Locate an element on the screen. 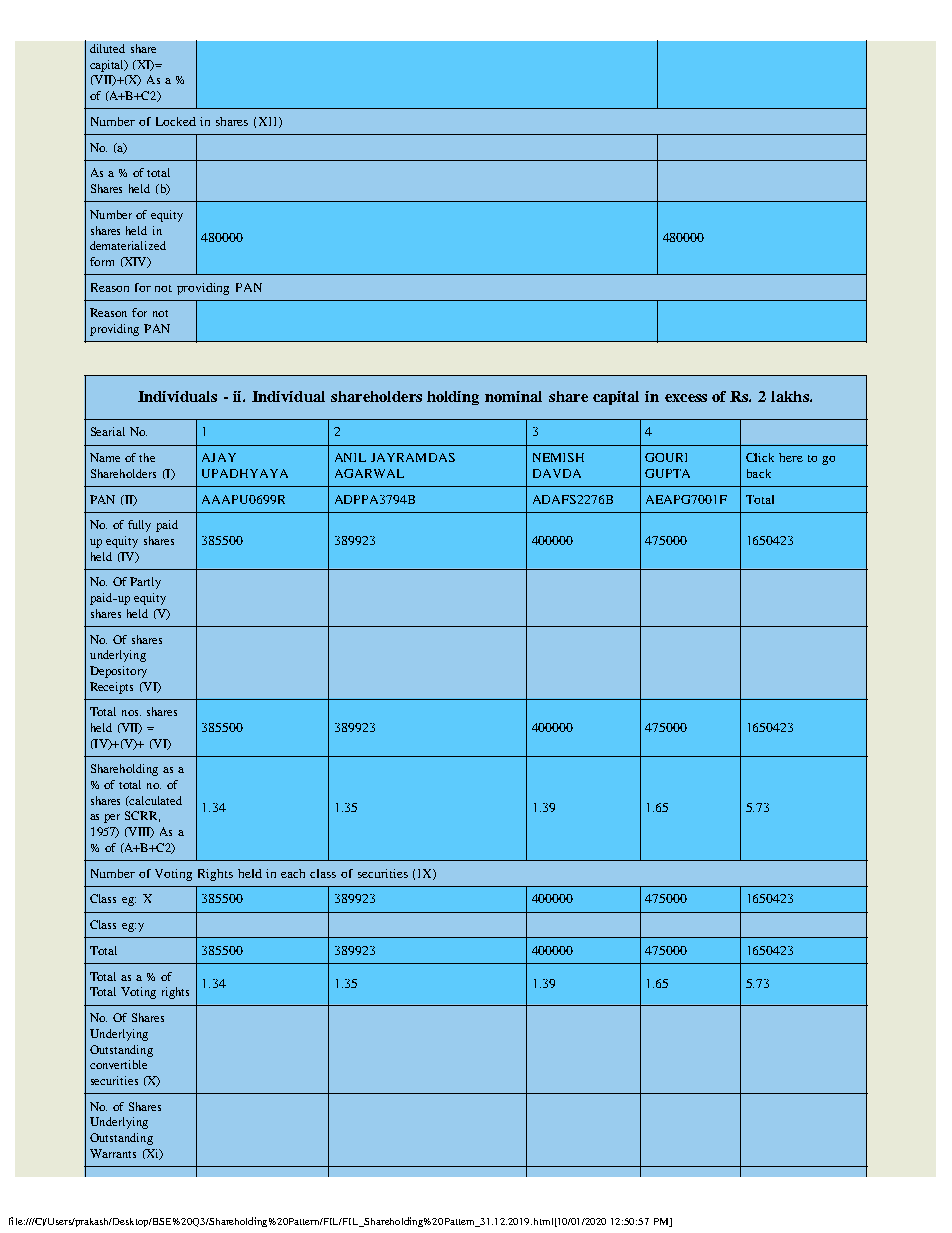 The image size is (952, 1233). Click is located at coordinates (760, 457).
